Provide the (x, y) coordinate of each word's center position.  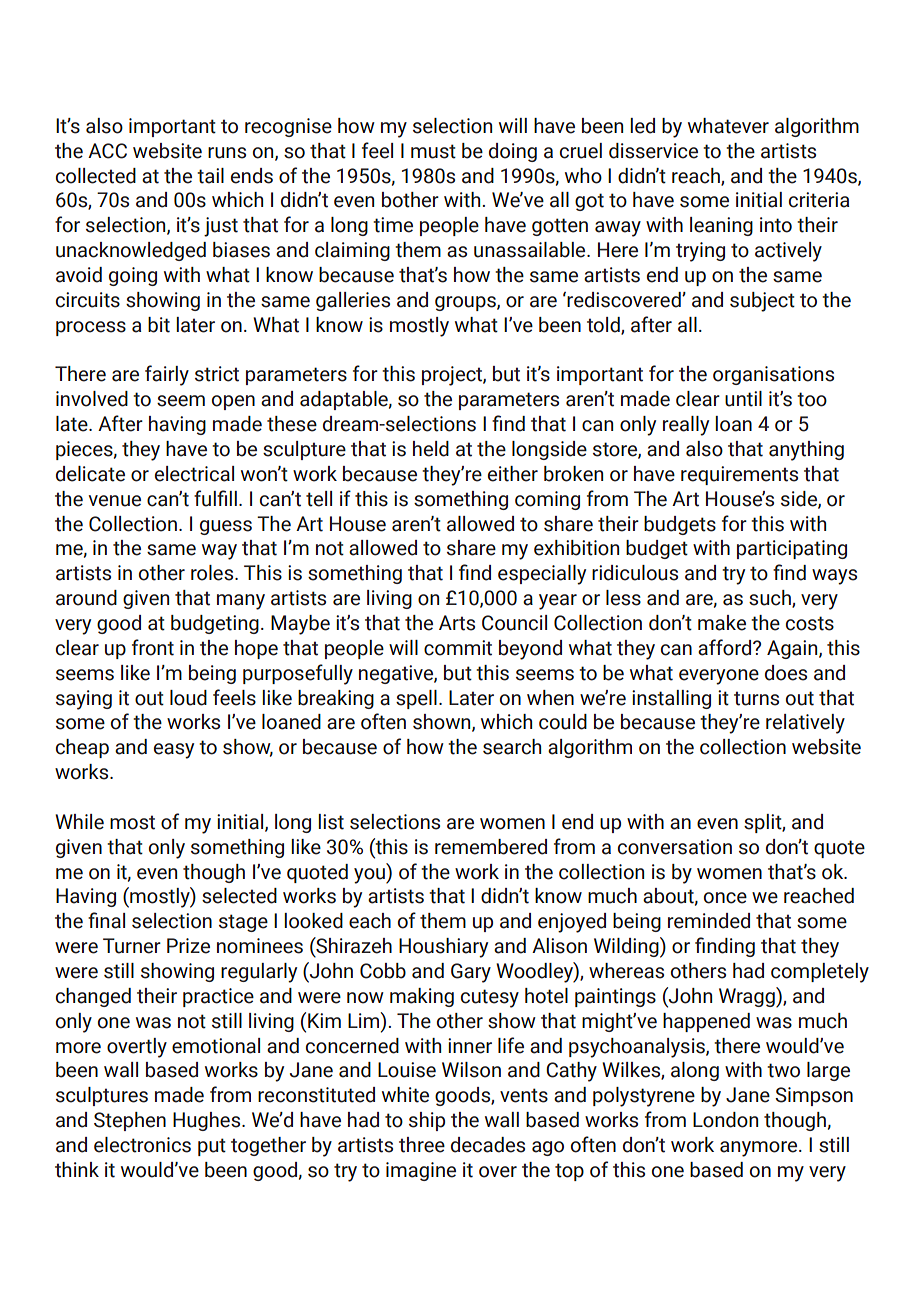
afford (726, 647)
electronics (142, 1145)
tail (210, 176)
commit (458, 648)
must (433, 151)
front (153, 647)
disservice (653, 151)
